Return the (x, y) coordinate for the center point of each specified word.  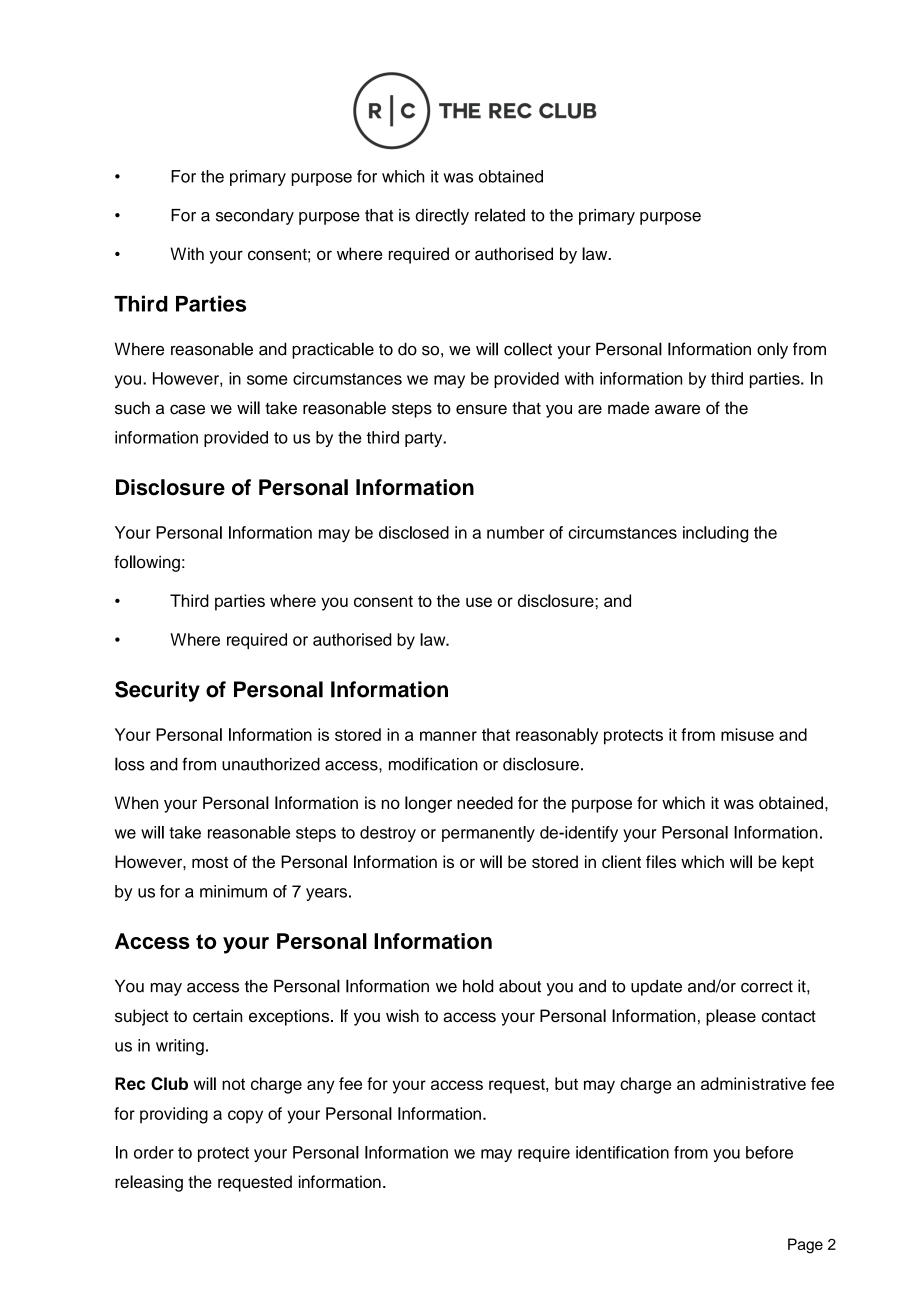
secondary (255, 217)
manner (448, 736)
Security (157, 691)
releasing (149, 1183)
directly (442, 216)
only (772, 350)
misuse (747, 734)
